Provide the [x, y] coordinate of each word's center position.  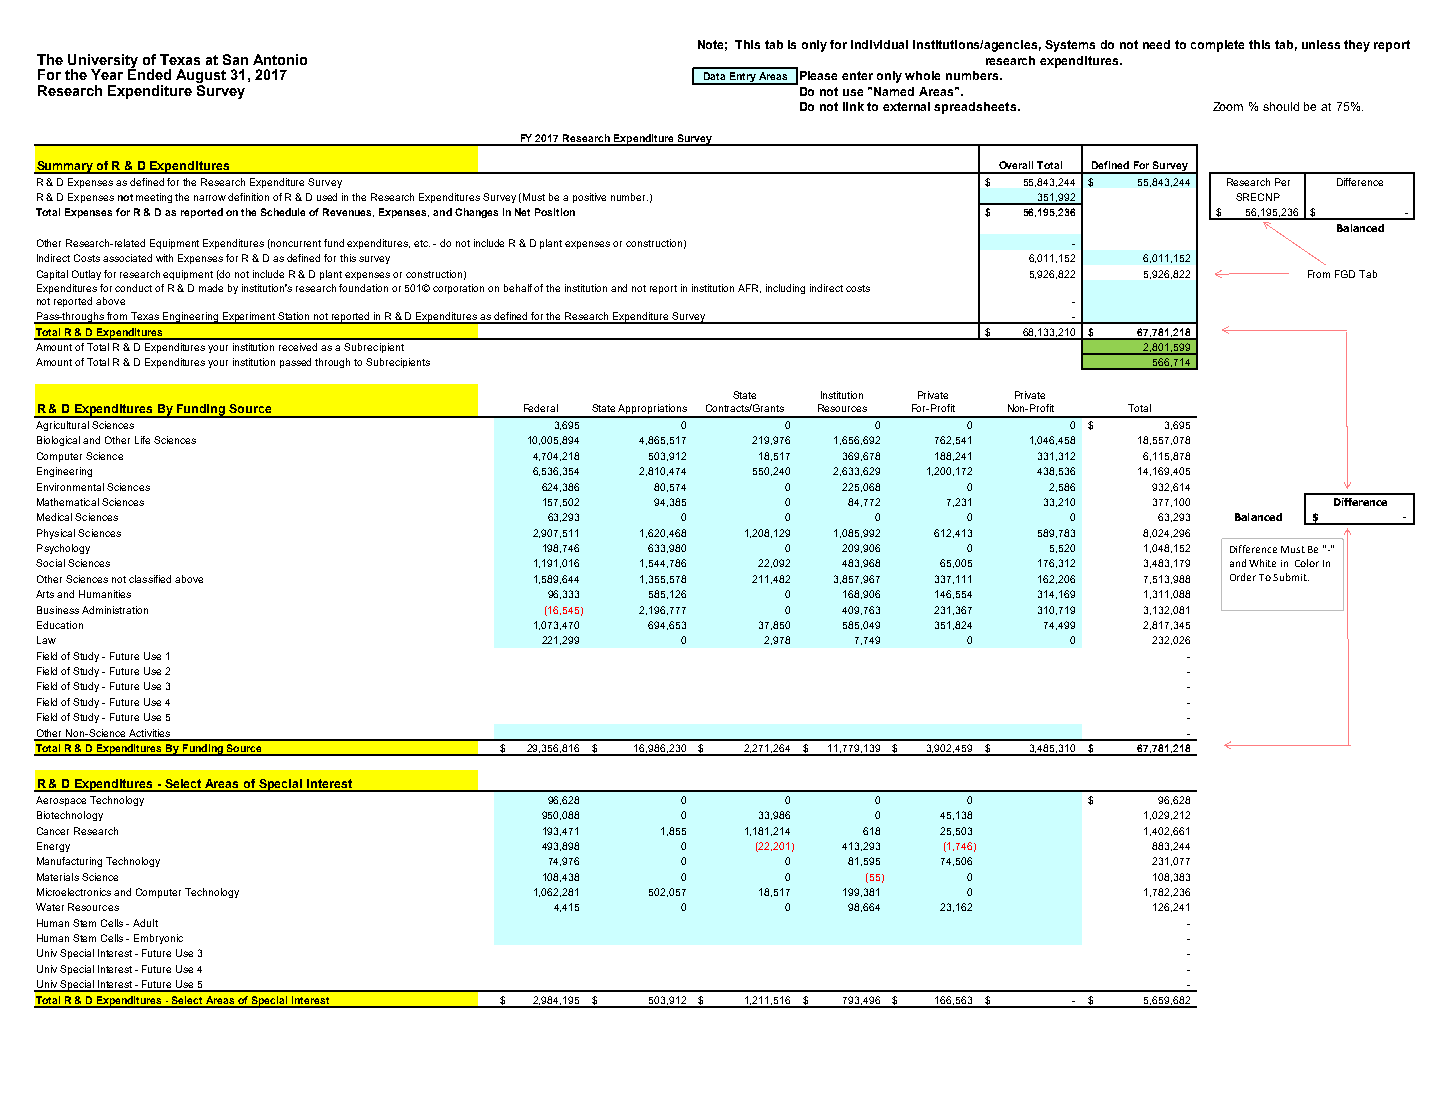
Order [1243, 577]
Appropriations [653, 410]
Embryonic [158, 939]
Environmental [70, 487]
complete [1217, 46]
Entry [742, 78]
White [1262, 563]
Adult [145, 923]
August [201, 77]
